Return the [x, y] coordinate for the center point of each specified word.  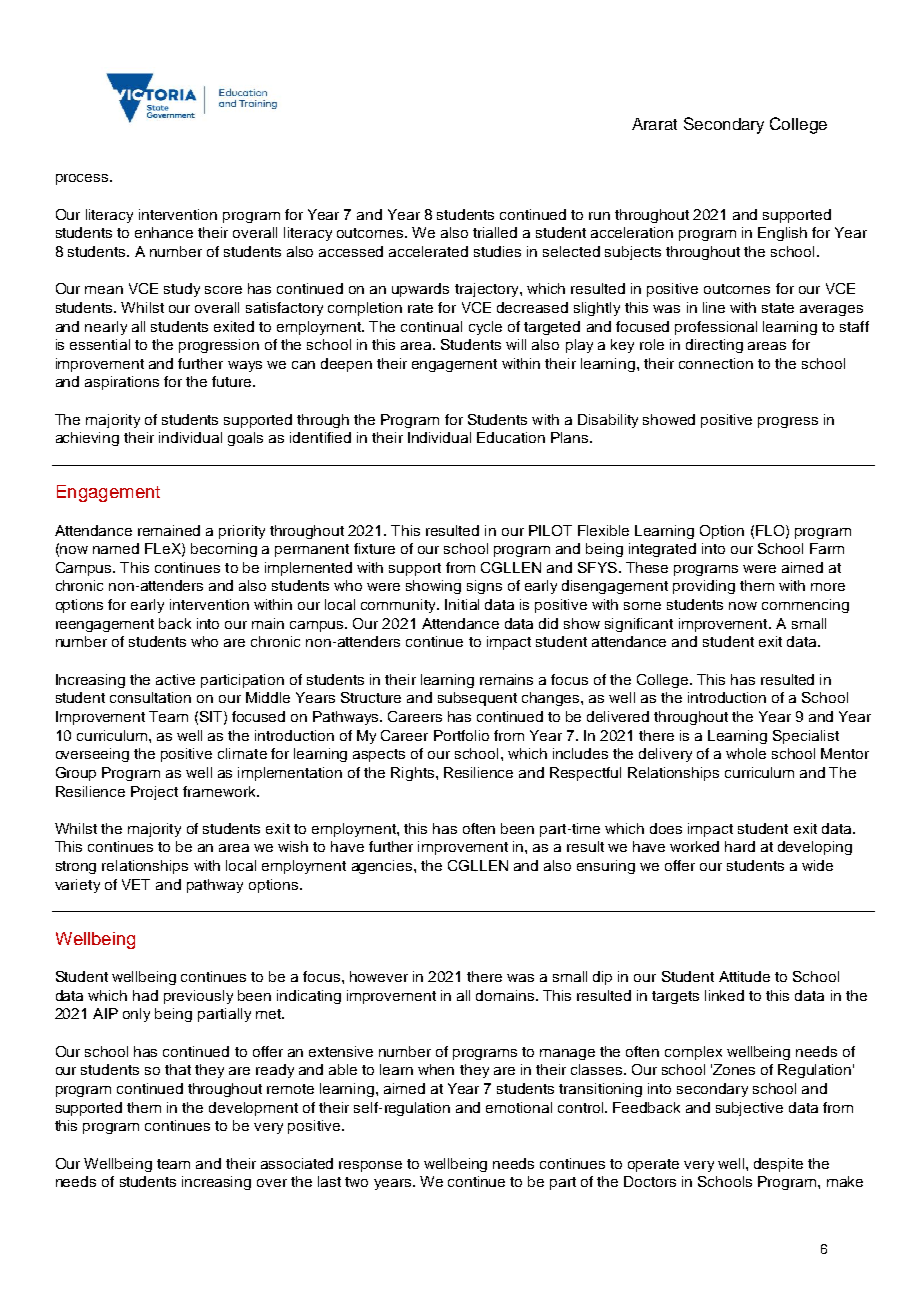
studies [497, 251]
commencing [805, 606]
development [253, 1109]
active [175, 679]
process [83, 179]
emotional [519, 1107]
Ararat [654, 124]
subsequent [477, 699]
